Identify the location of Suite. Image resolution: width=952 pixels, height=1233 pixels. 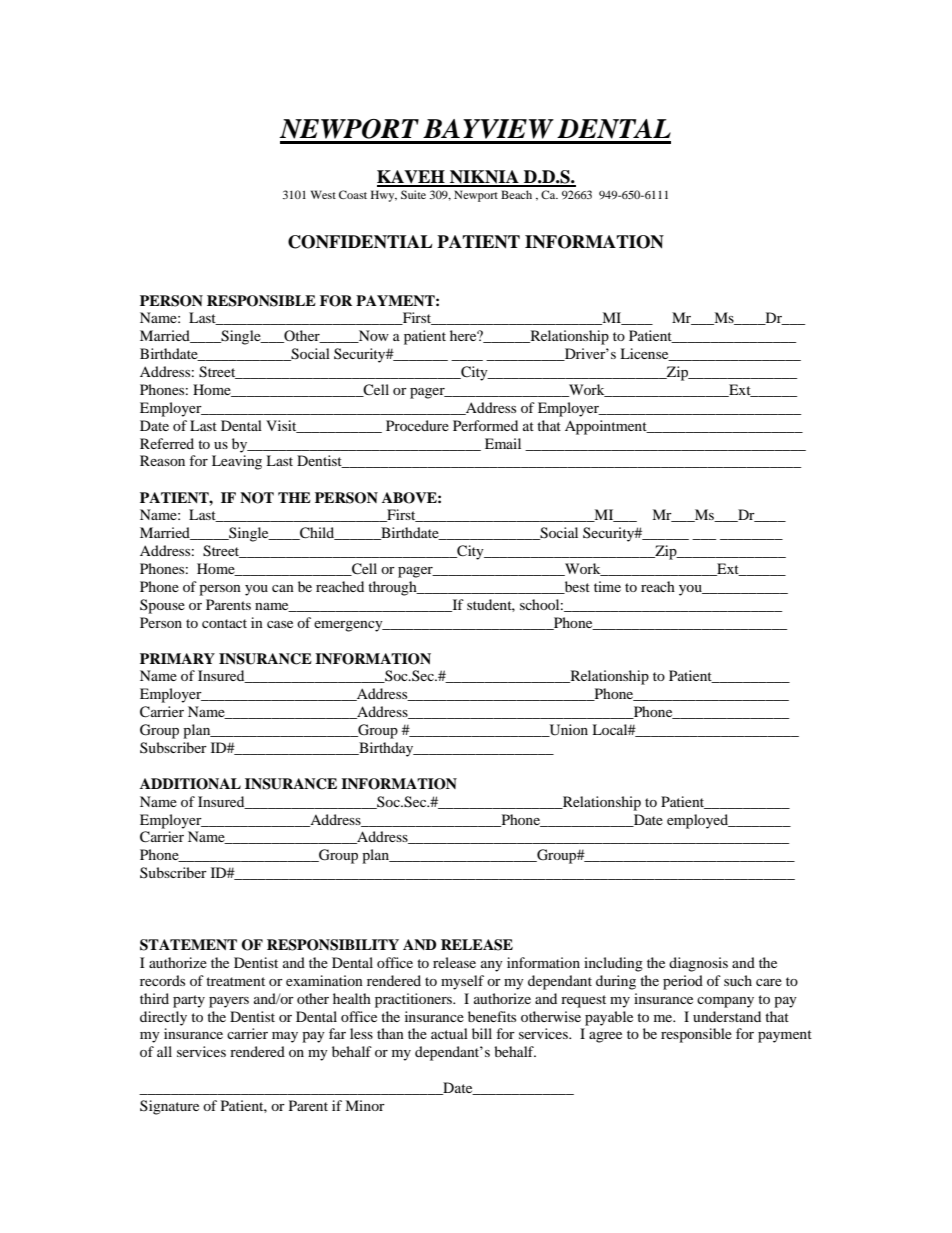
(413, 194).
